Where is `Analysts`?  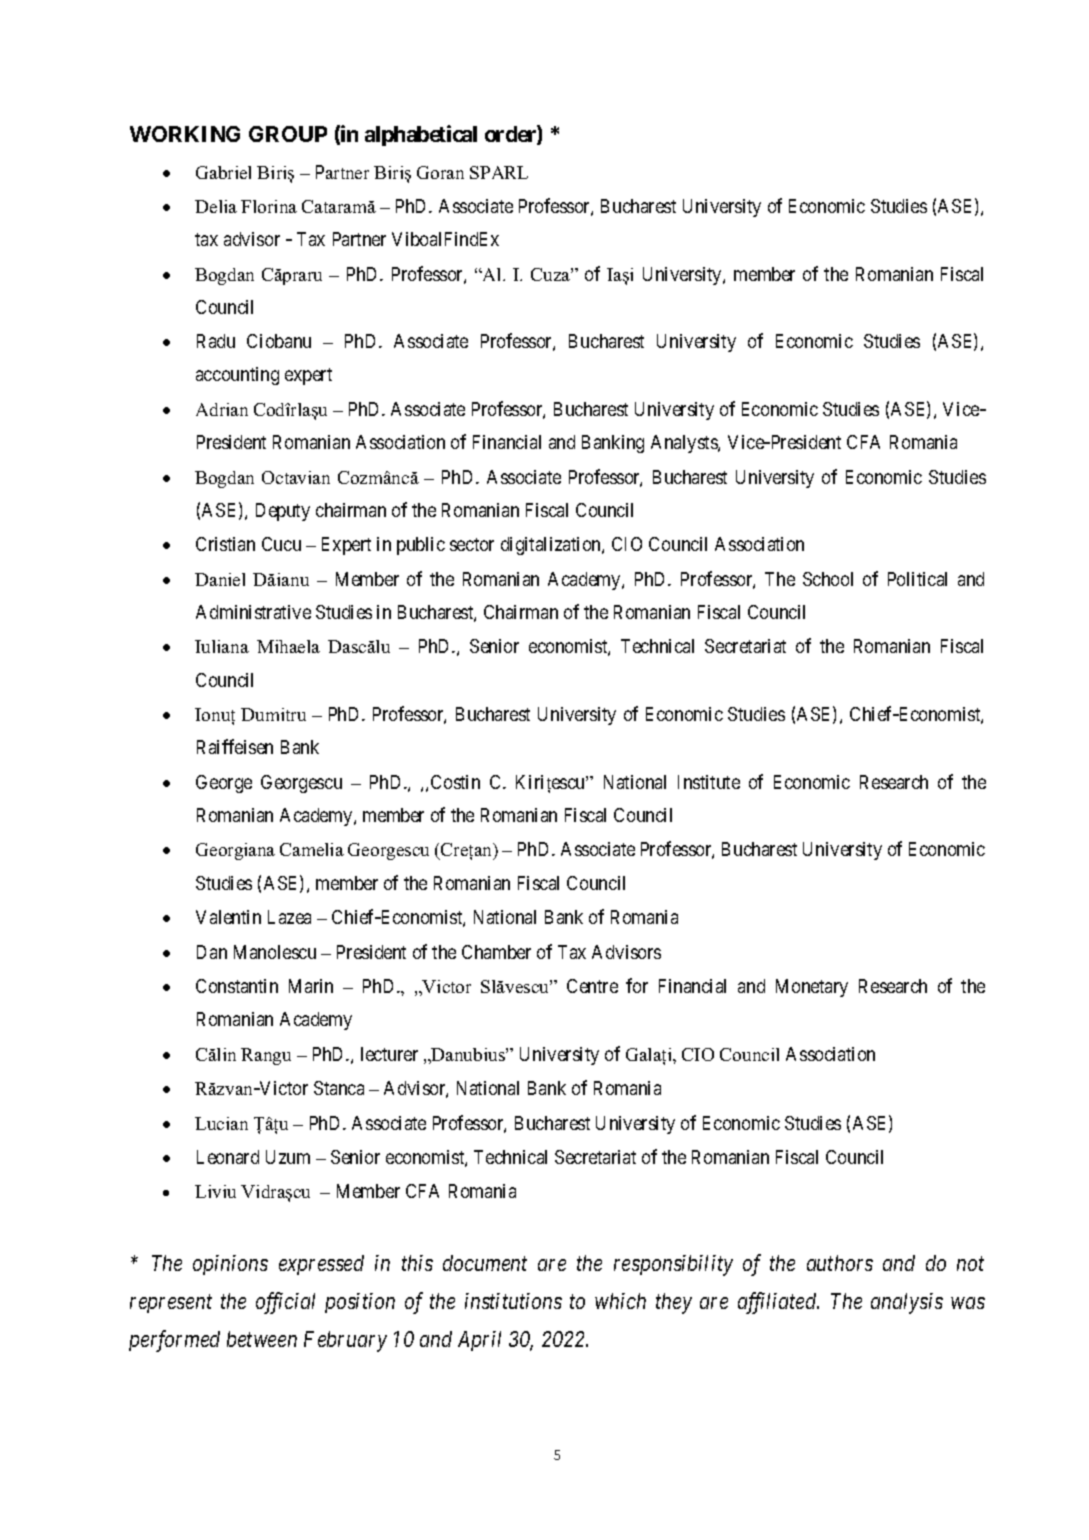 Analysts is located at coordinates (685, 444).
